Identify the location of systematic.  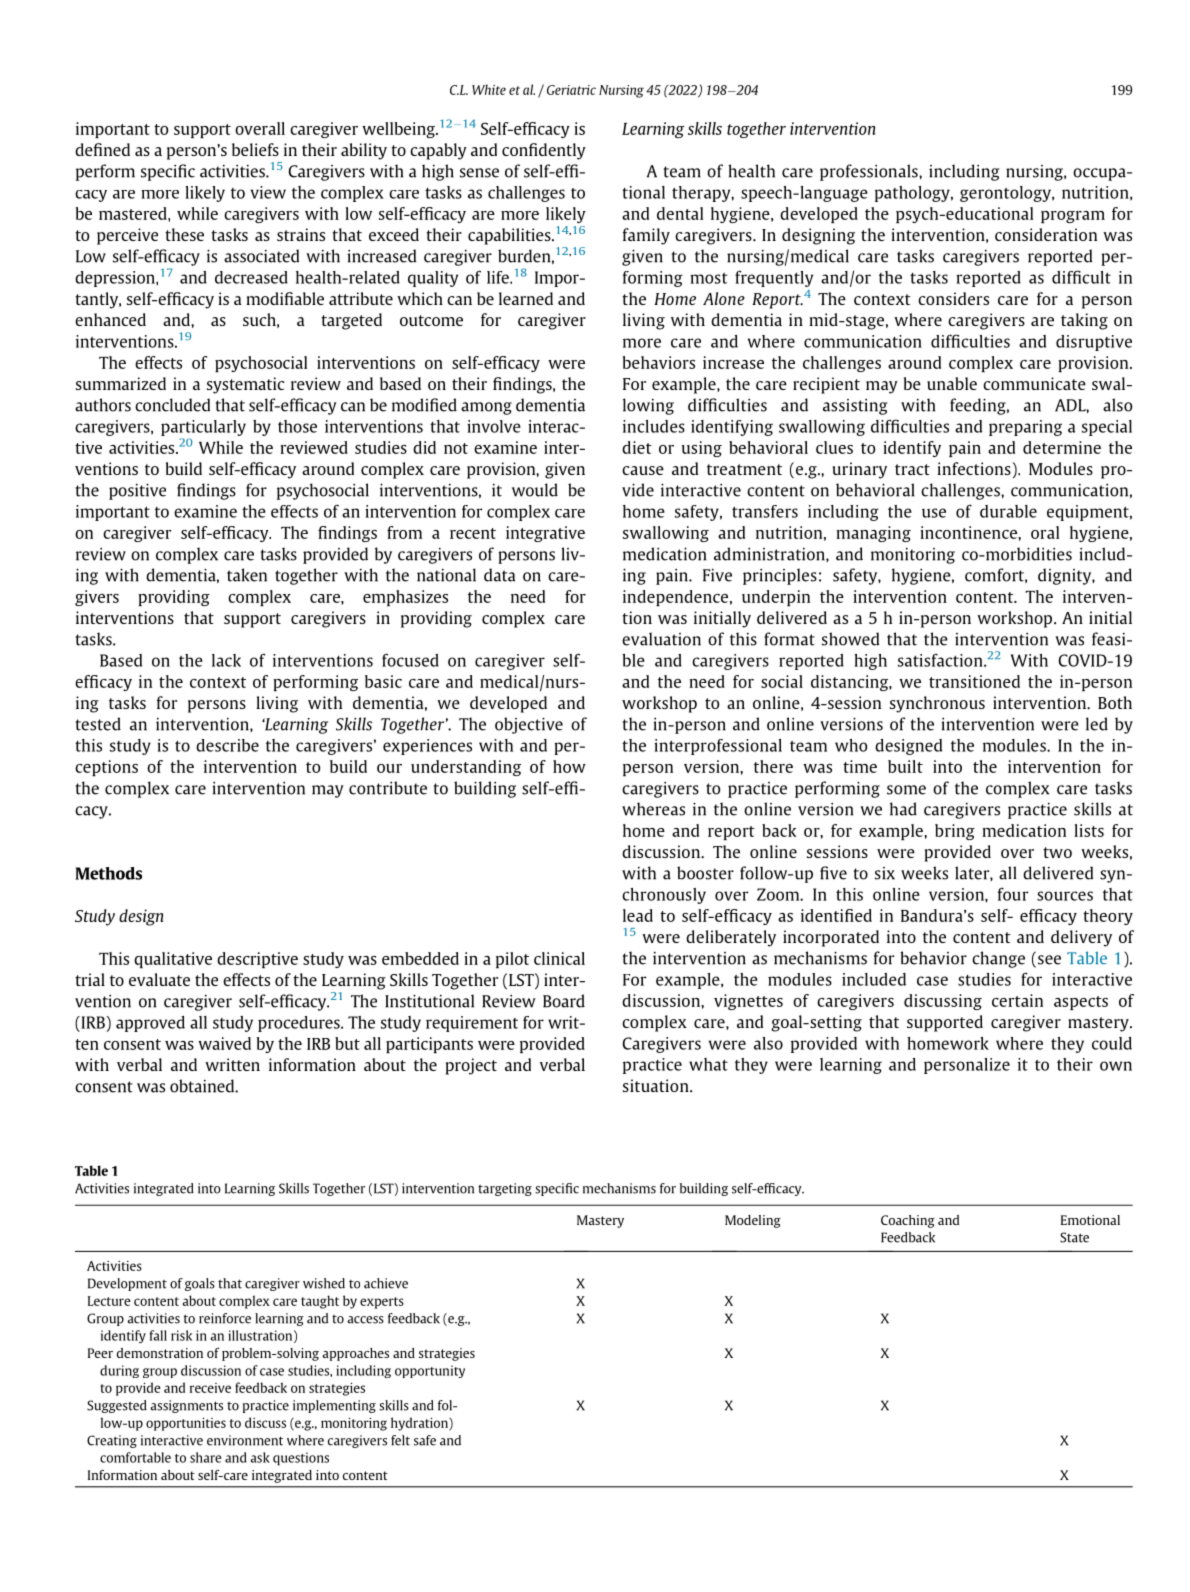
(246, 385).
